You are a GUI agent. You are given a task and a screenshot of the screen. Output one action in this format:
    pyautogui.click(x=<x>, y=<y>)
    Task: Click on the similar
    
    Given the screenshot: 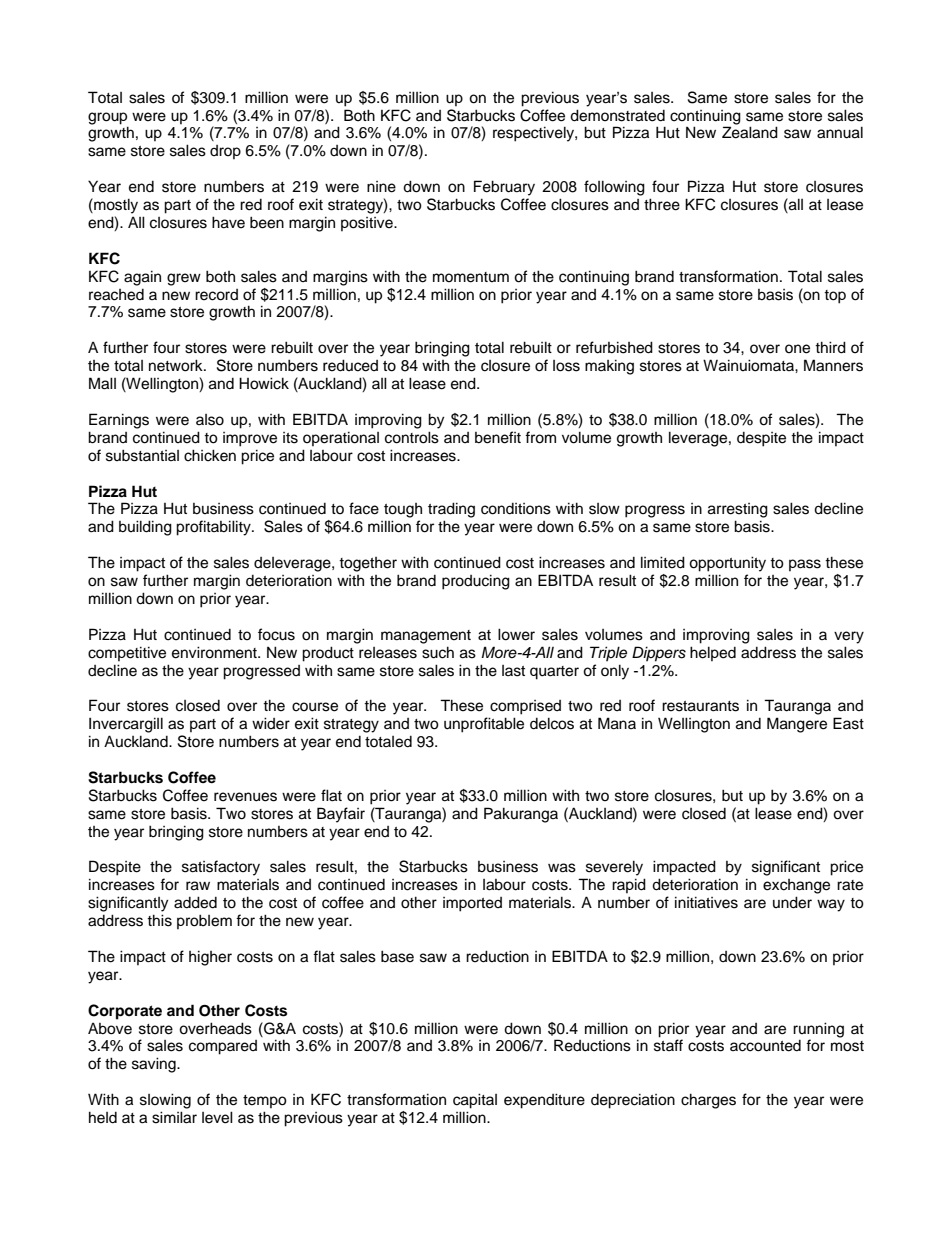 What is the action you would take?
    pyautogui.click(x=174, y=1117)
